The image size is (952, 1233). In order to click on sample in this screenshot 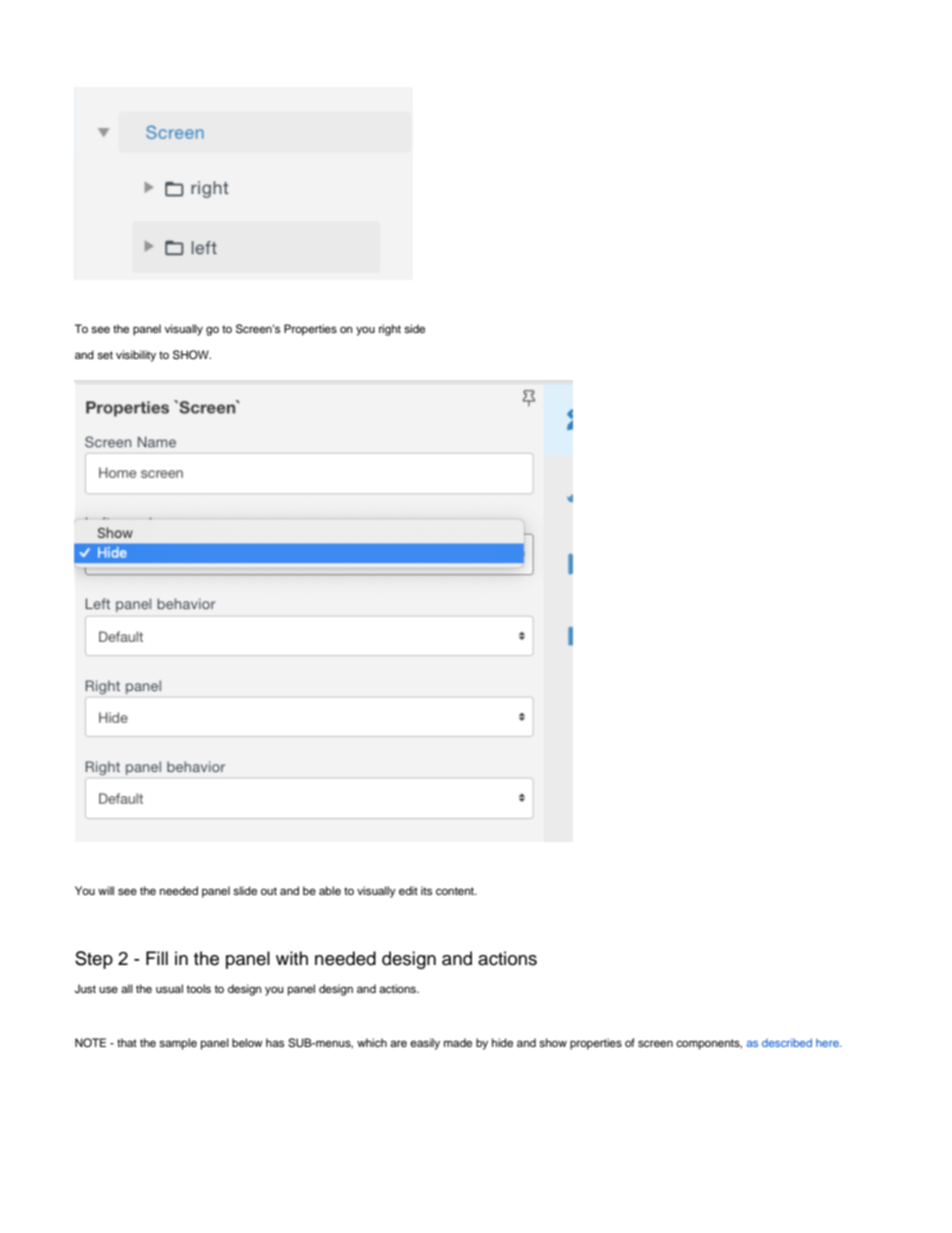, I will do `click(178, 1044)`.
